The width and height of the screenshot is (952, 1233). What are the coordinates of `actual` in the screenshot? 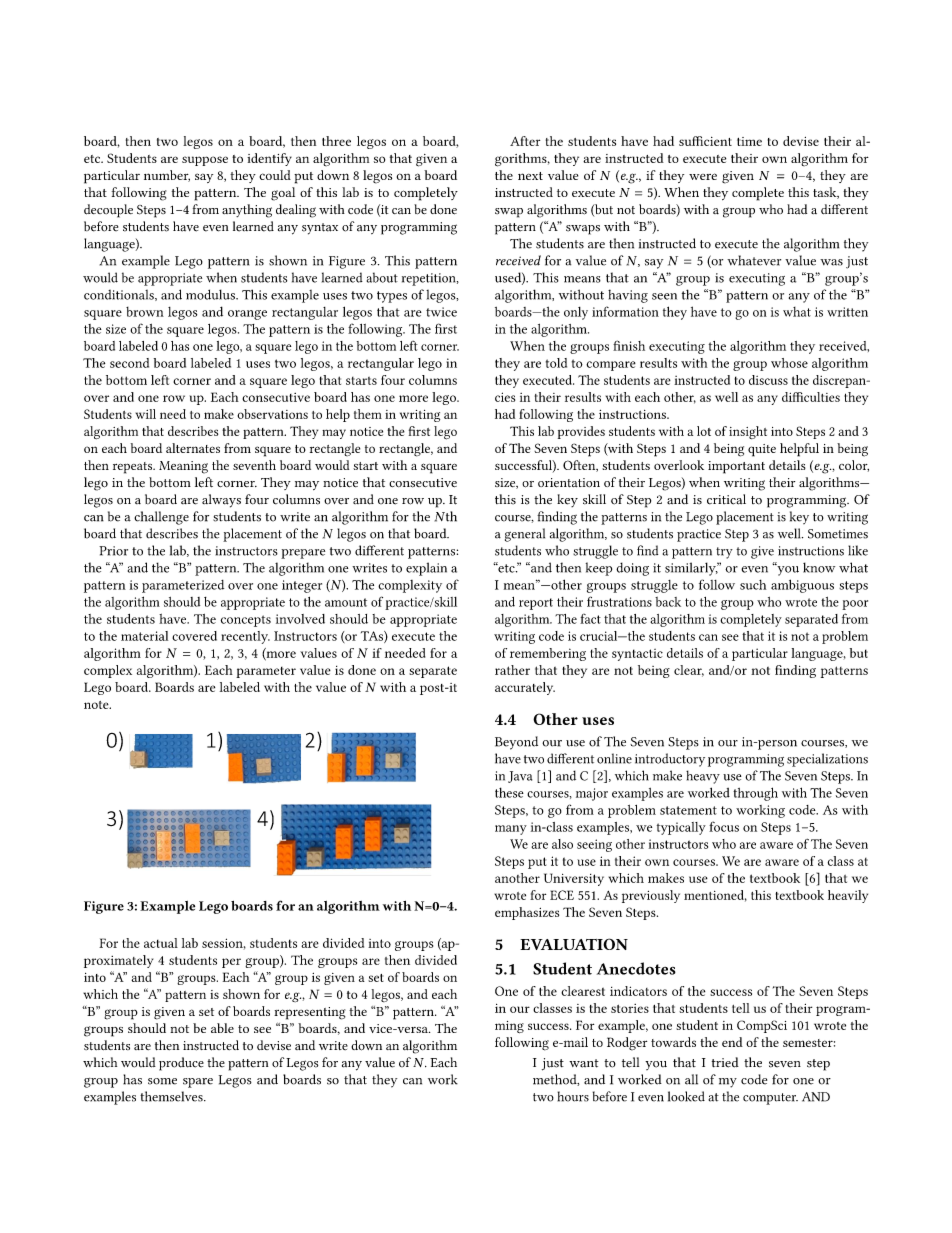 It's located at (161, 943).
